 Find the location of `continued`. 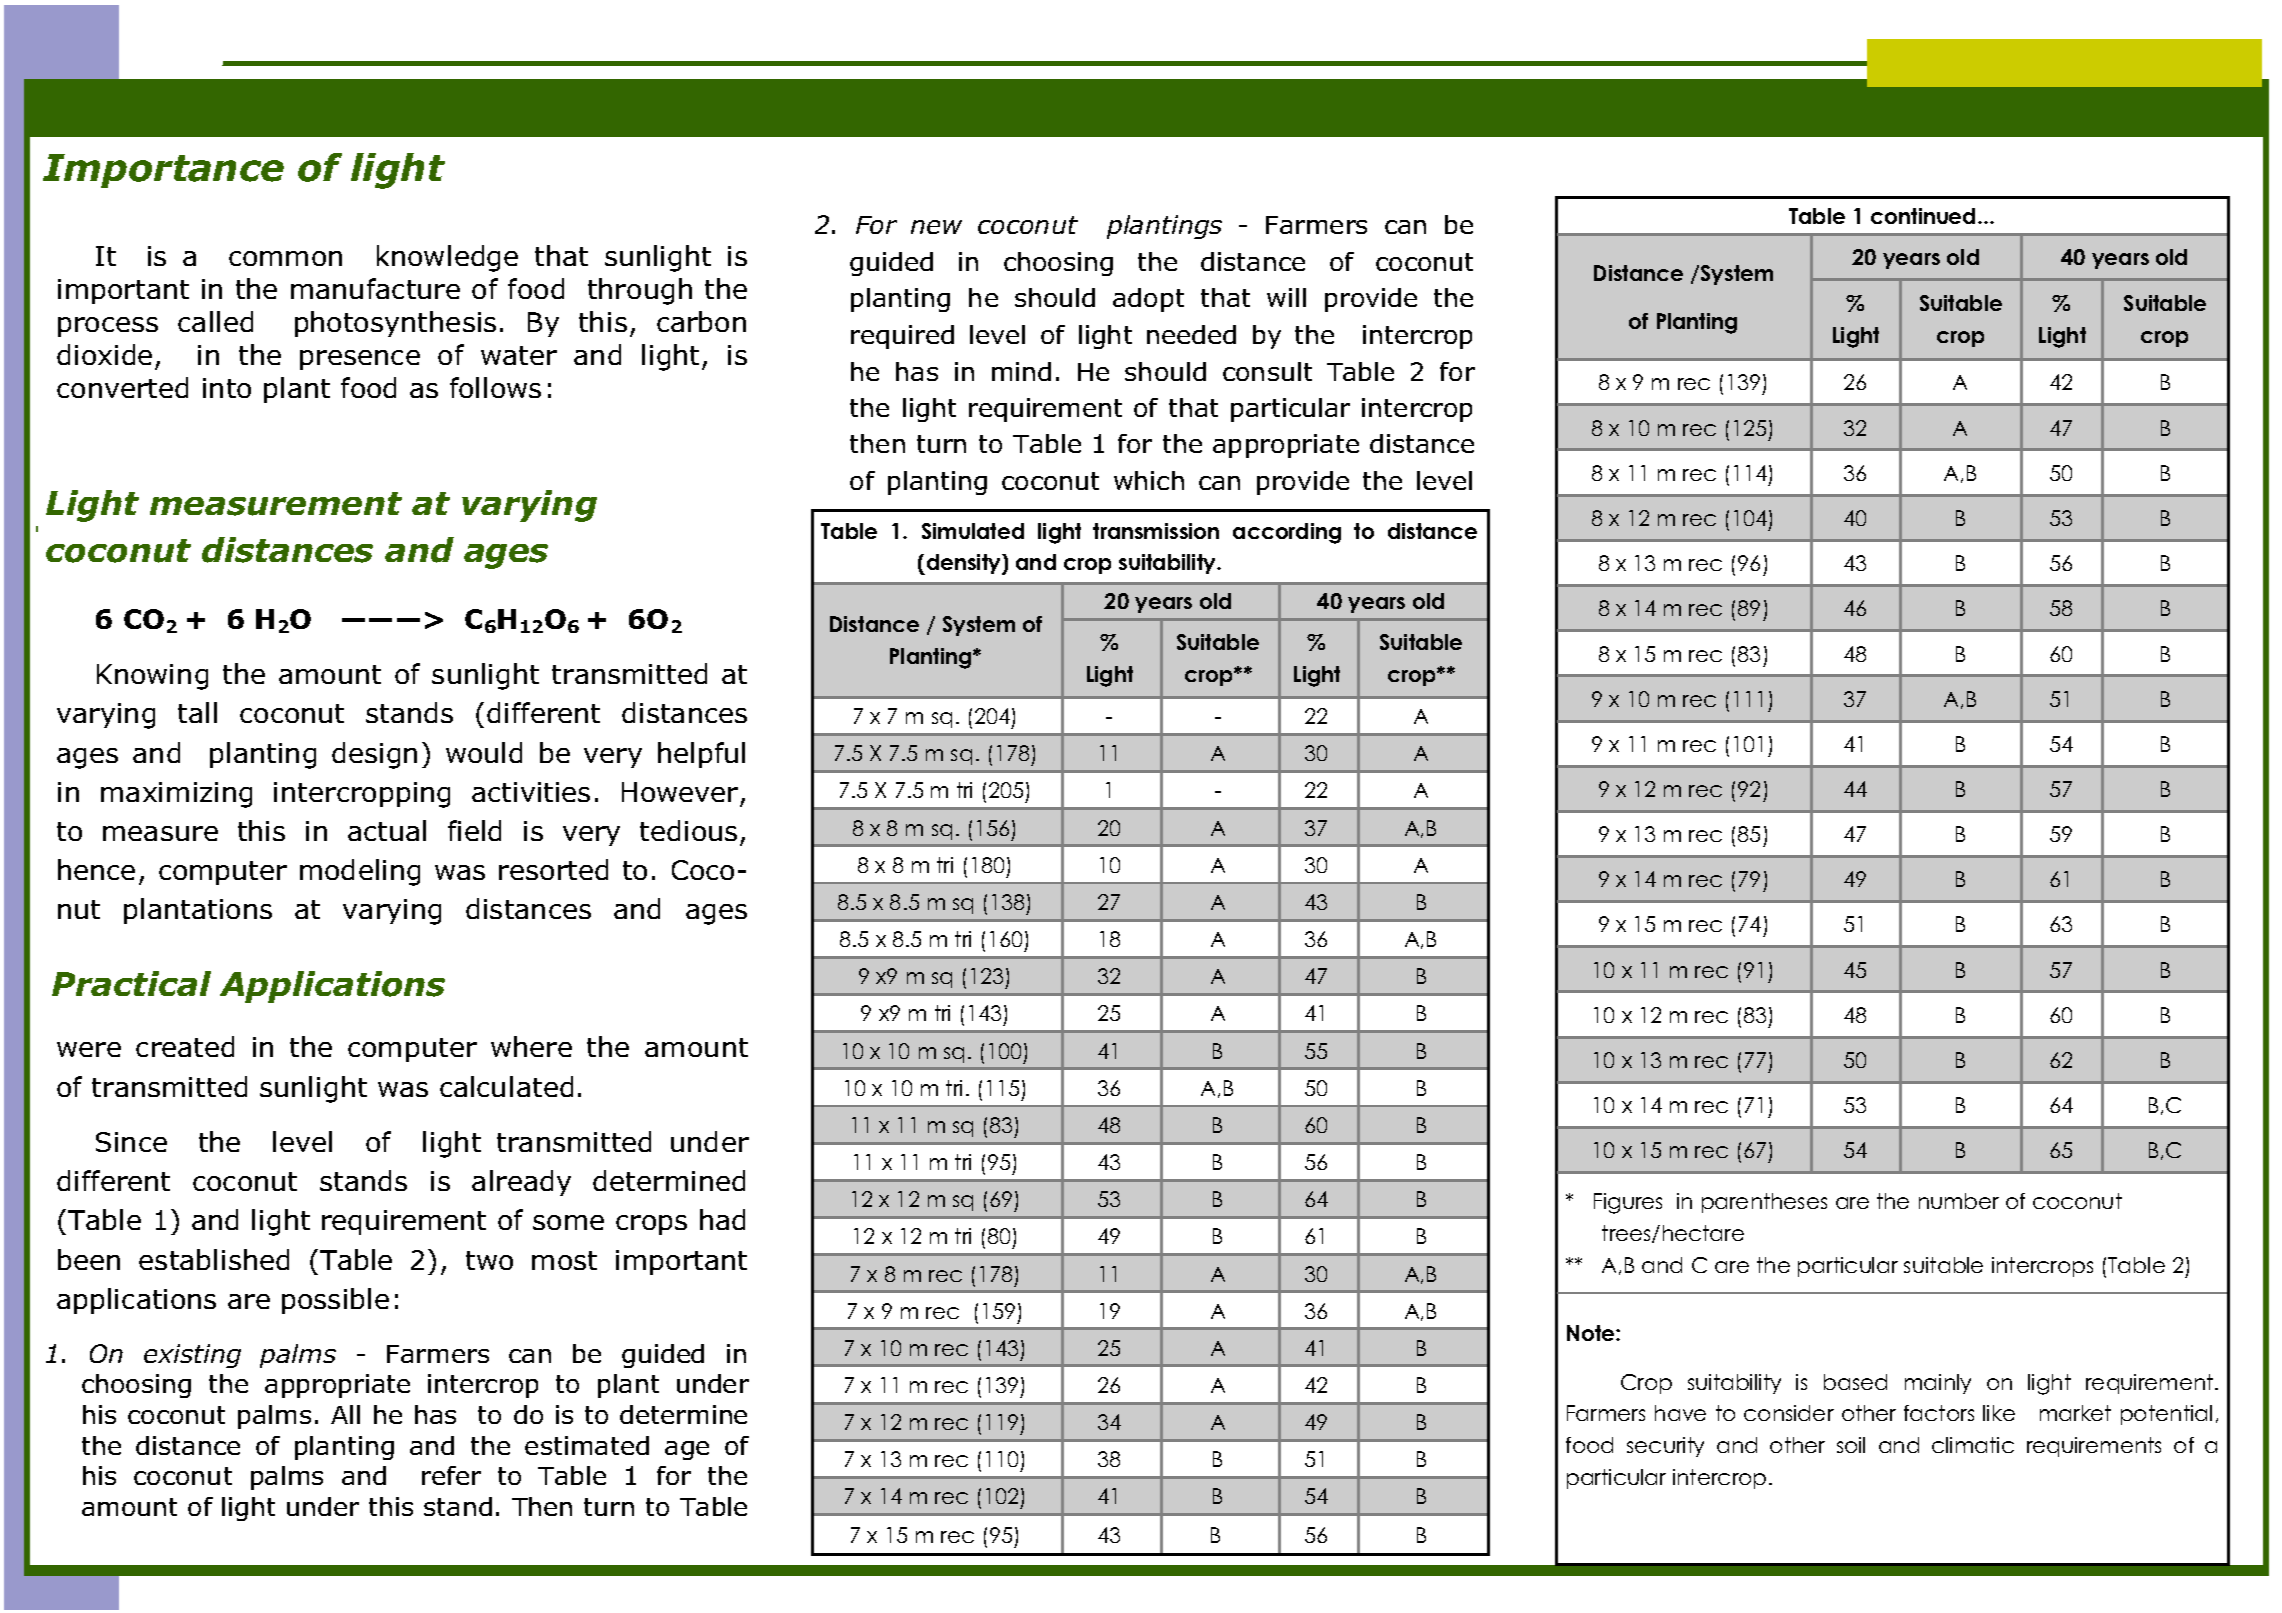

continued is located at coordinates (1923, 216).
